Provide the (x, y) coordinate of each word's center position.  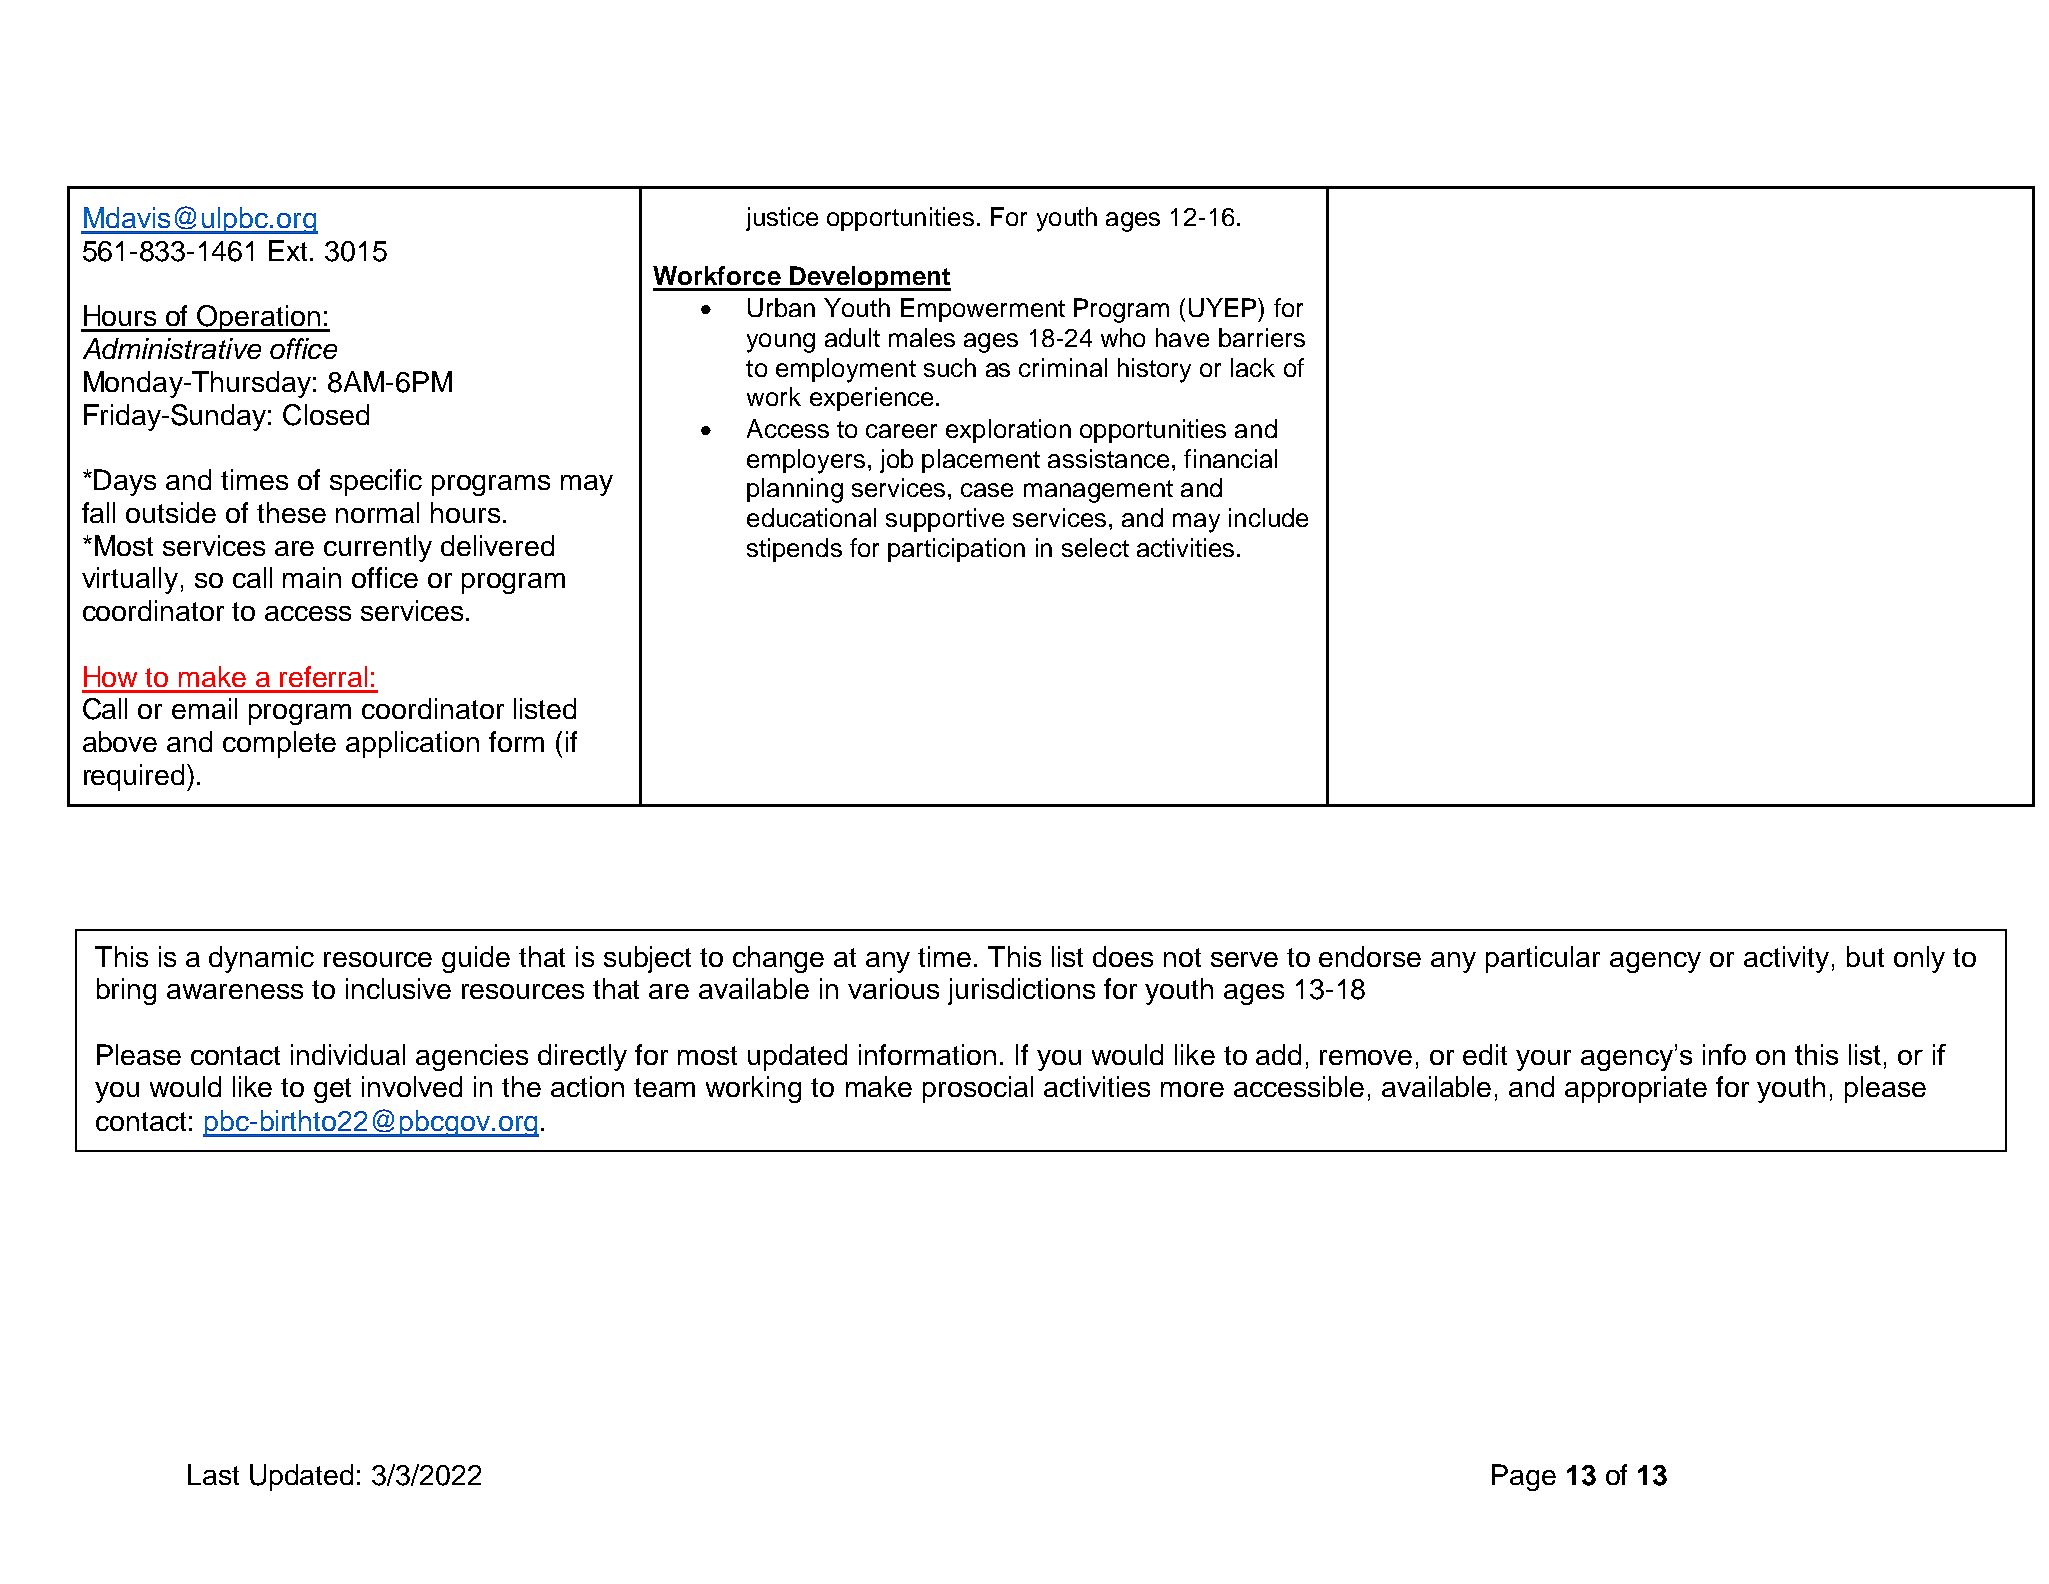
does (1123, 956)
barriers (1262, 337)
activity (1786, 959)
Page (1524, 1477)
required (134, 777)
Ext (288, 250)
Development (869, 278)
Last (213, 1474)
